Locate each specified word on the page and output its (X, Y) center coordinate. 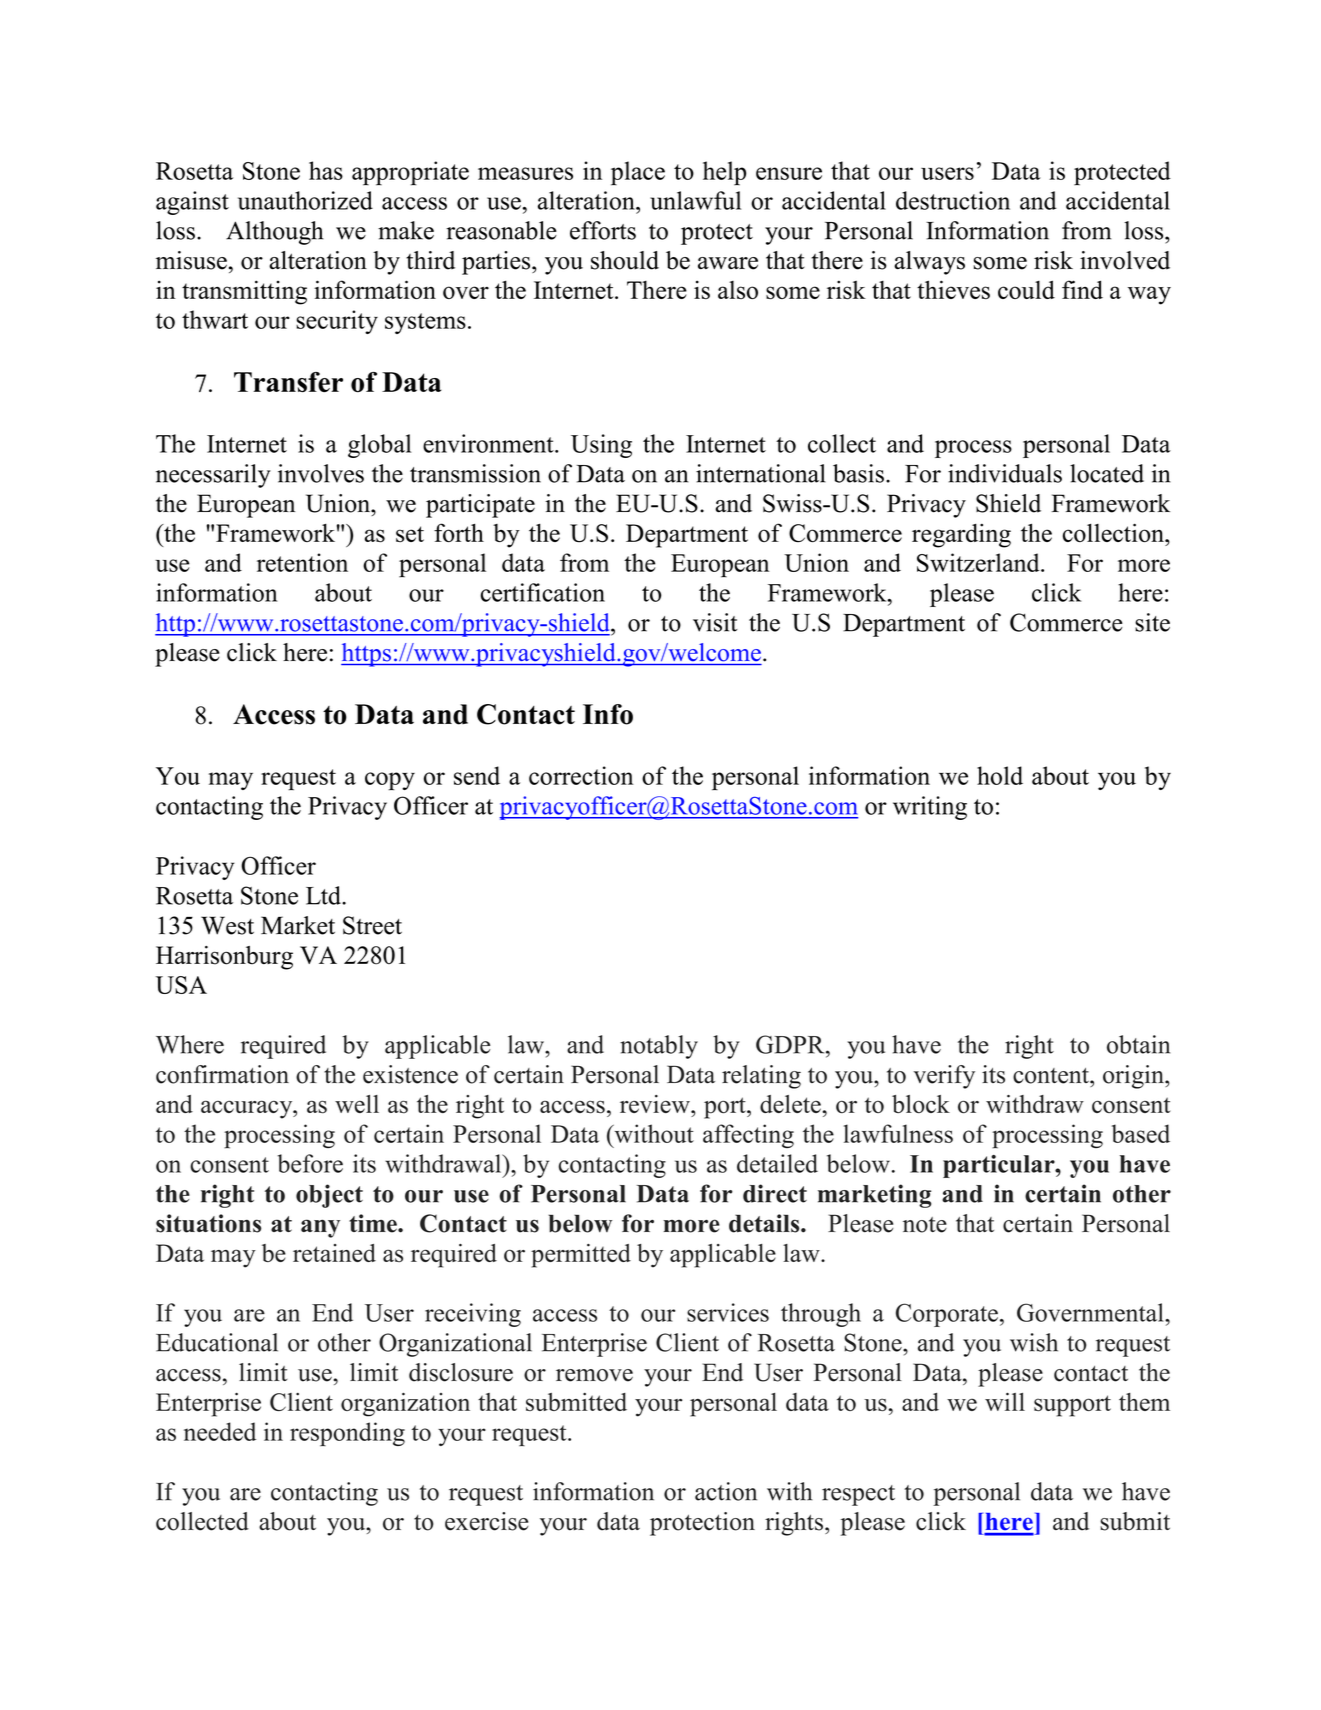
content (1052, 1076)
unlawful (695, 200)
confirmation (222, 1074)
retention (302, 562)
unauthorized (305, 200)
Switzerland (979, 562)
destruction (953, 200)
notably (659, 1047)
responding (347, 1434)
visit (715, 622)
